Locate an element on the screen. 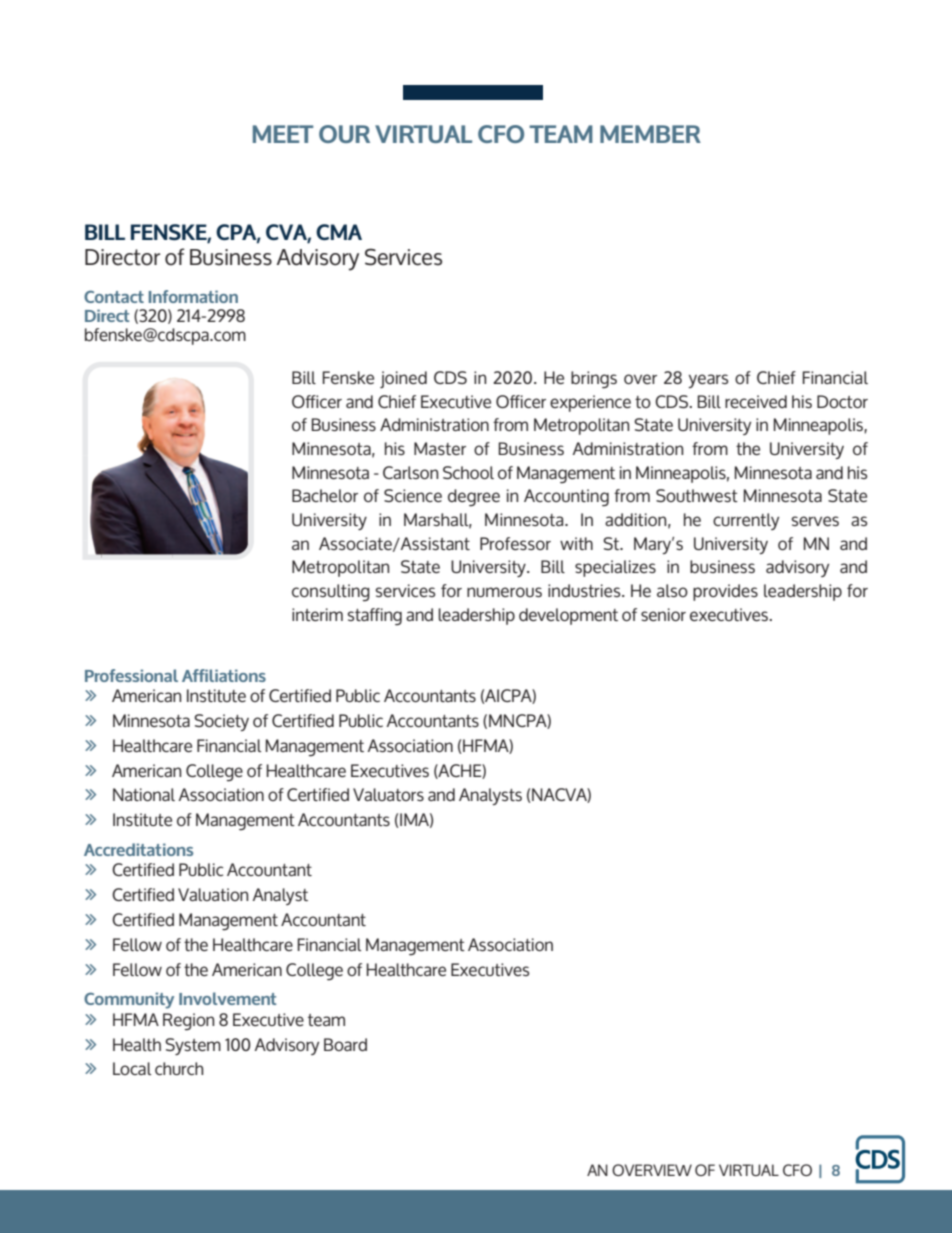  Information is located at coordinates (193, 296).
